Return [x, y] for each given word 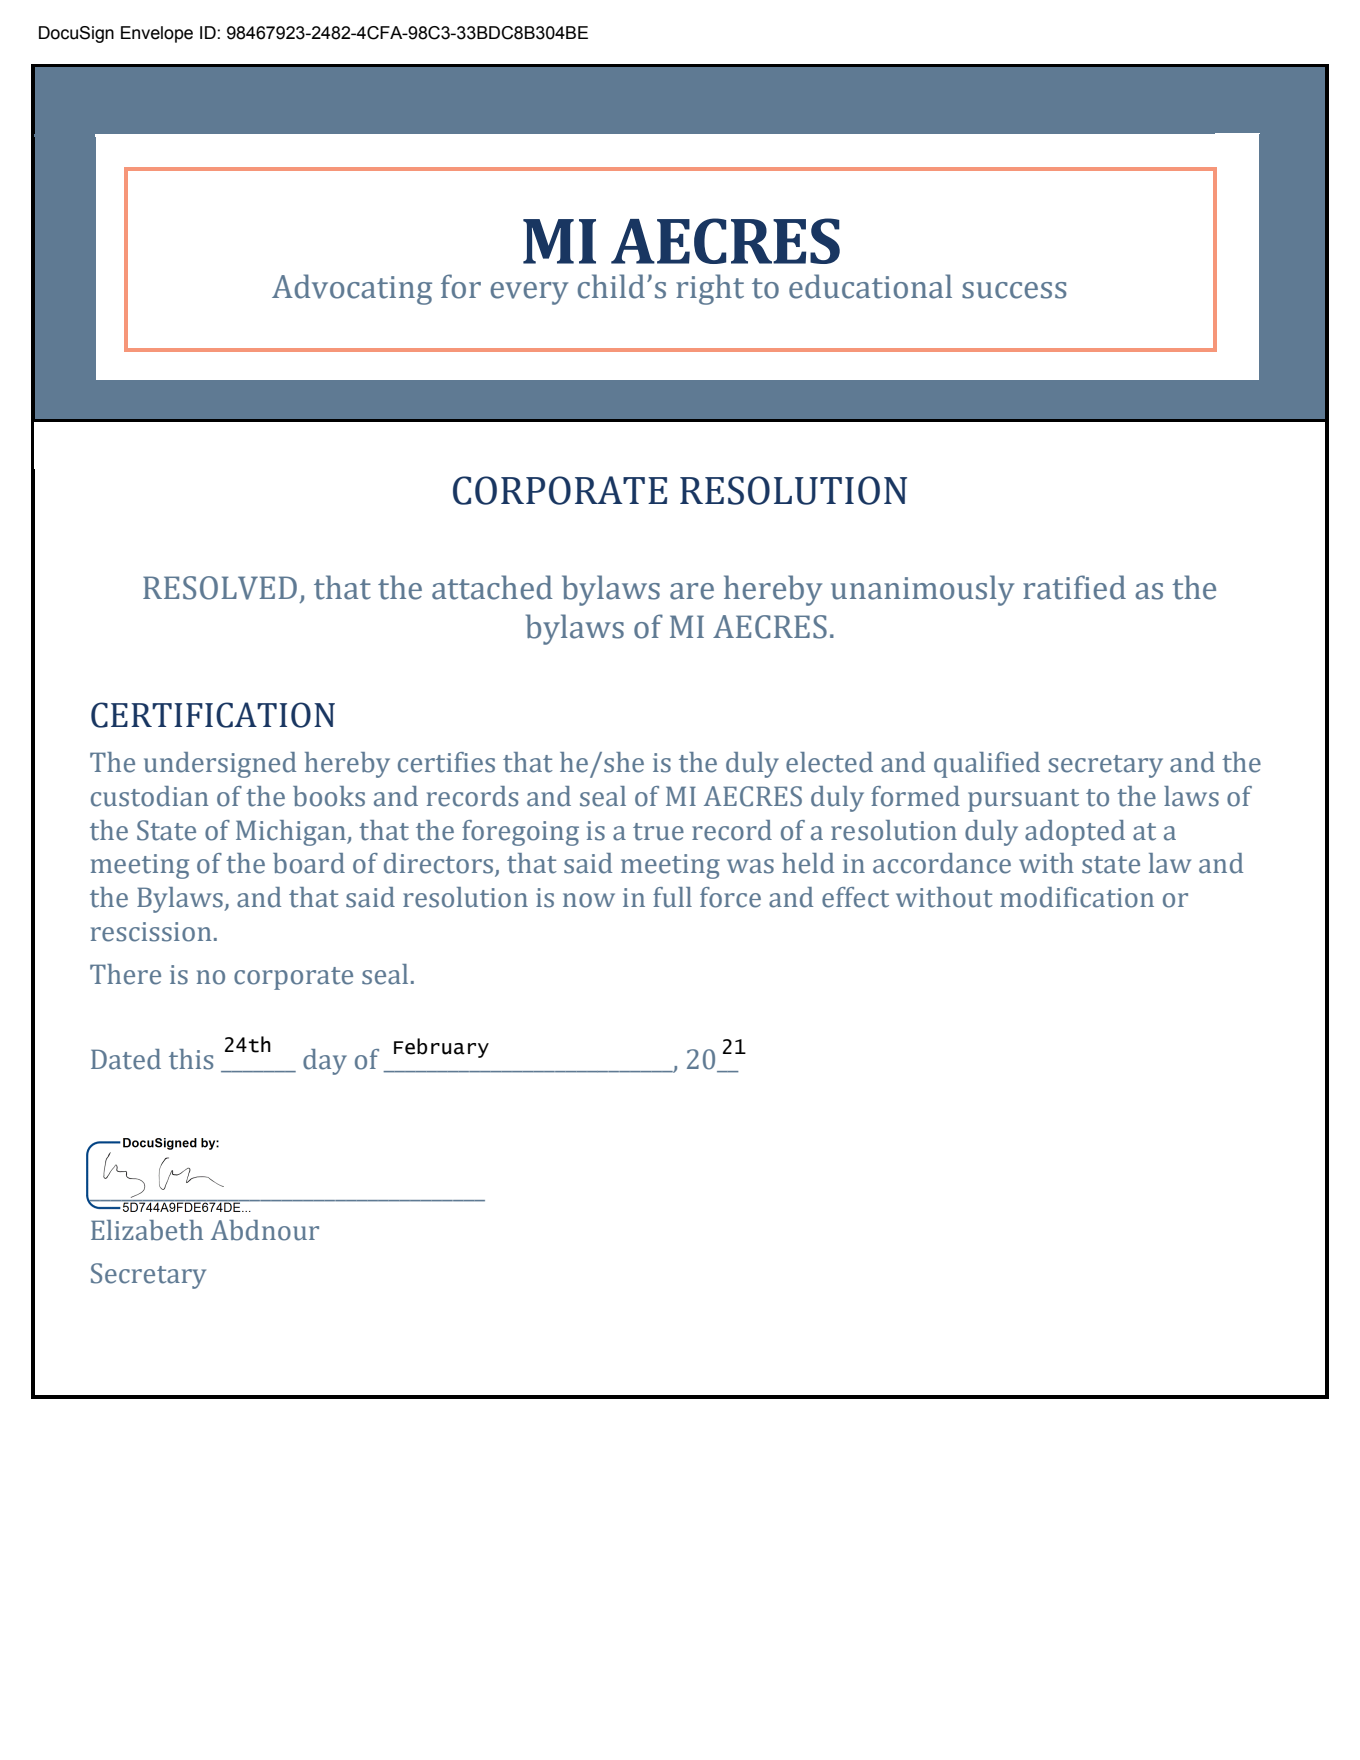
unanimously [922, 590]
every [529, 293]
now [589, 900]
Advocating [352, 289]
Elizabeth [147, 1230]
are [692, 591]
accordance [942, 863]
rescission [151, 932]
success [1014, 290]
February [441, 1048]
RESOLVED [220, 588]
